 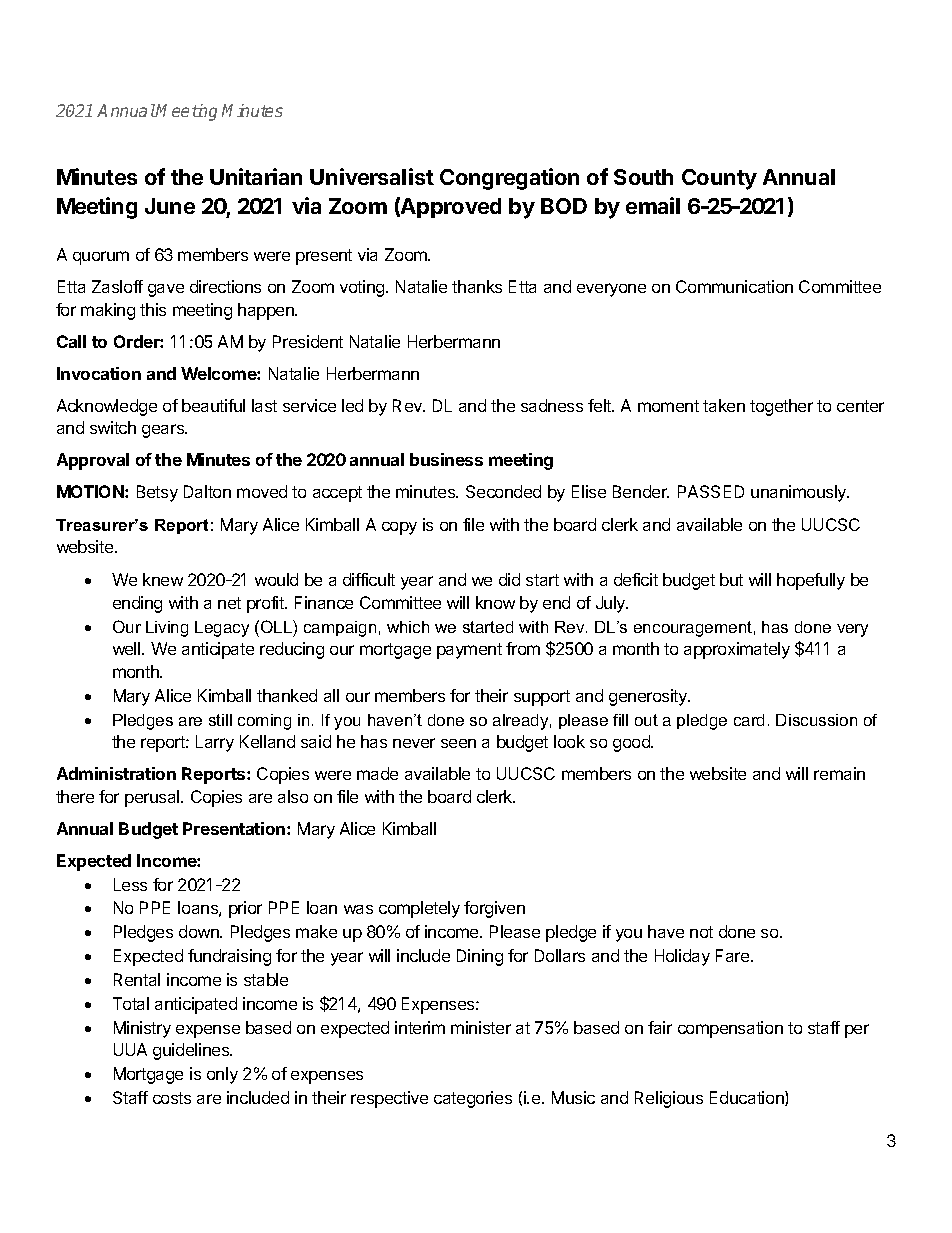 What do you see at coordinates (503, 491) in the screenshot?
I see `Seconded` at bounding box center [503, 491].
